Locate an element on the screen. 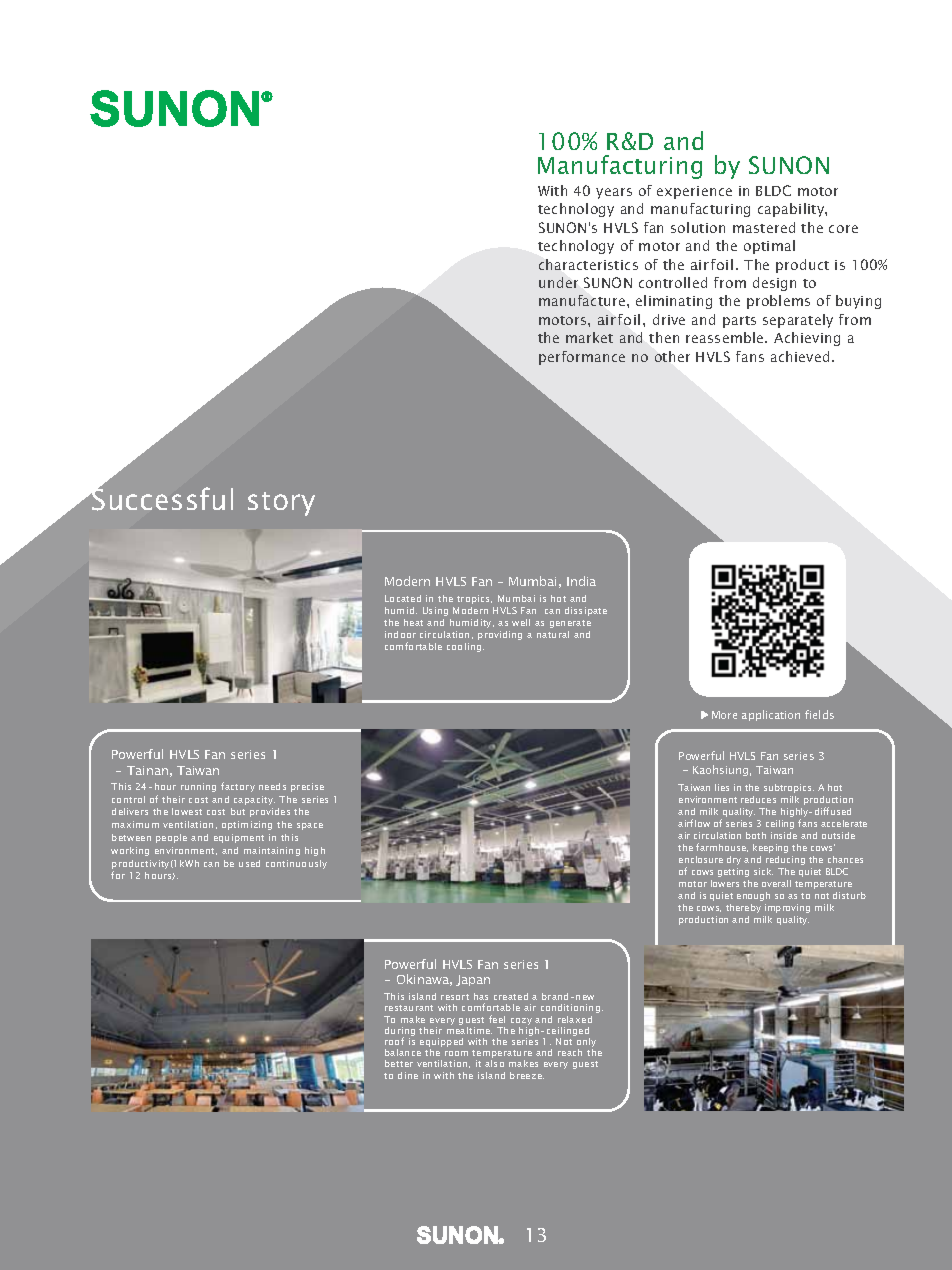  equipment is located at coordinates (239, 838).
